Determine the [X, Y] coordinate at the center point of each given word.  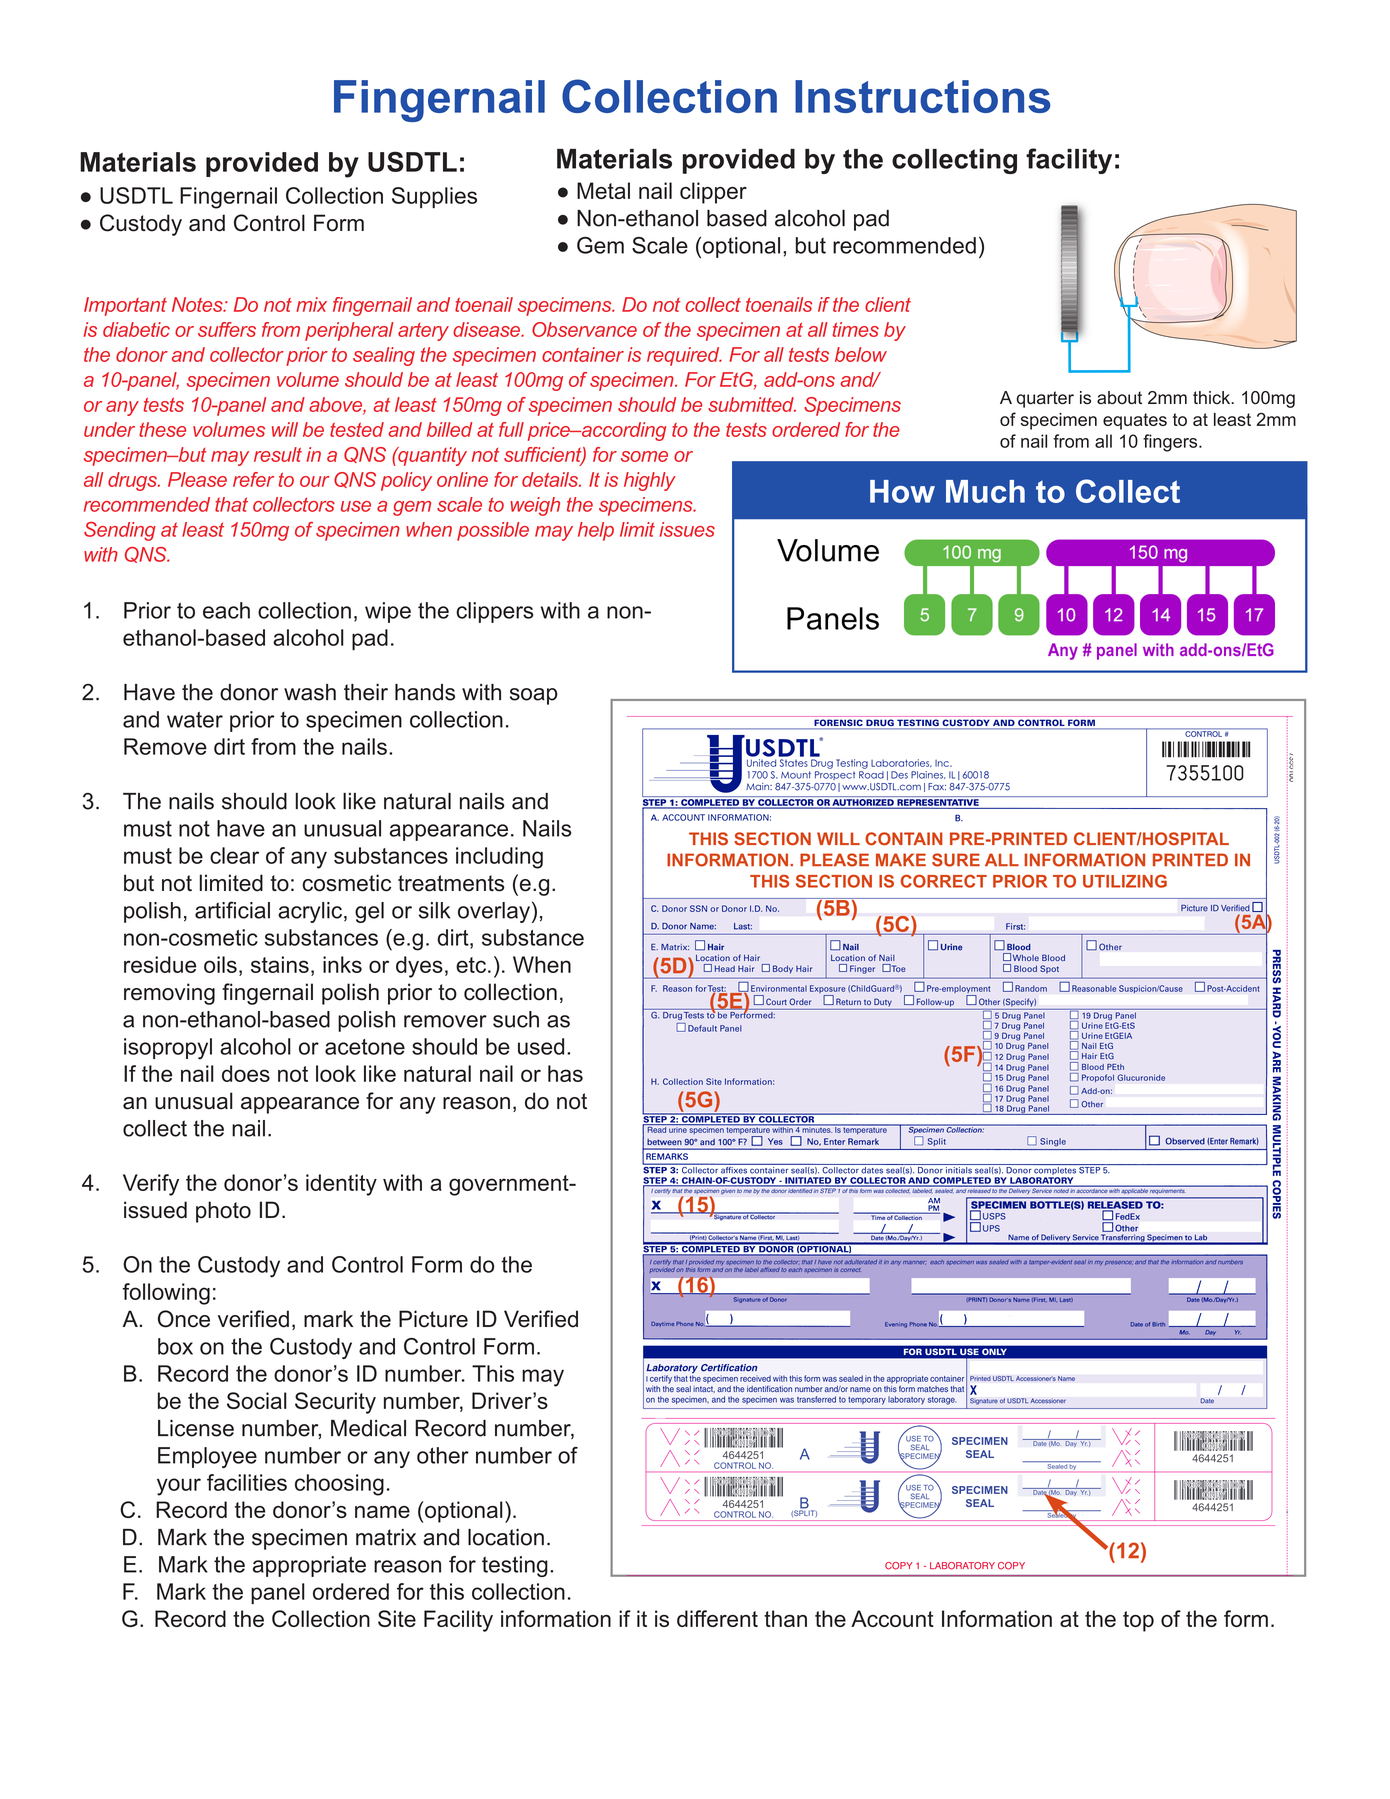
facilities [247, 1482]
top [1138, 1621]
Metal [603, 190]
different [717, 1618]
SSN [698, 908]
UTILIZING [1125, 881]
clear [234, 855]
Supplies [434, 197]
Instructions [923, 96]
